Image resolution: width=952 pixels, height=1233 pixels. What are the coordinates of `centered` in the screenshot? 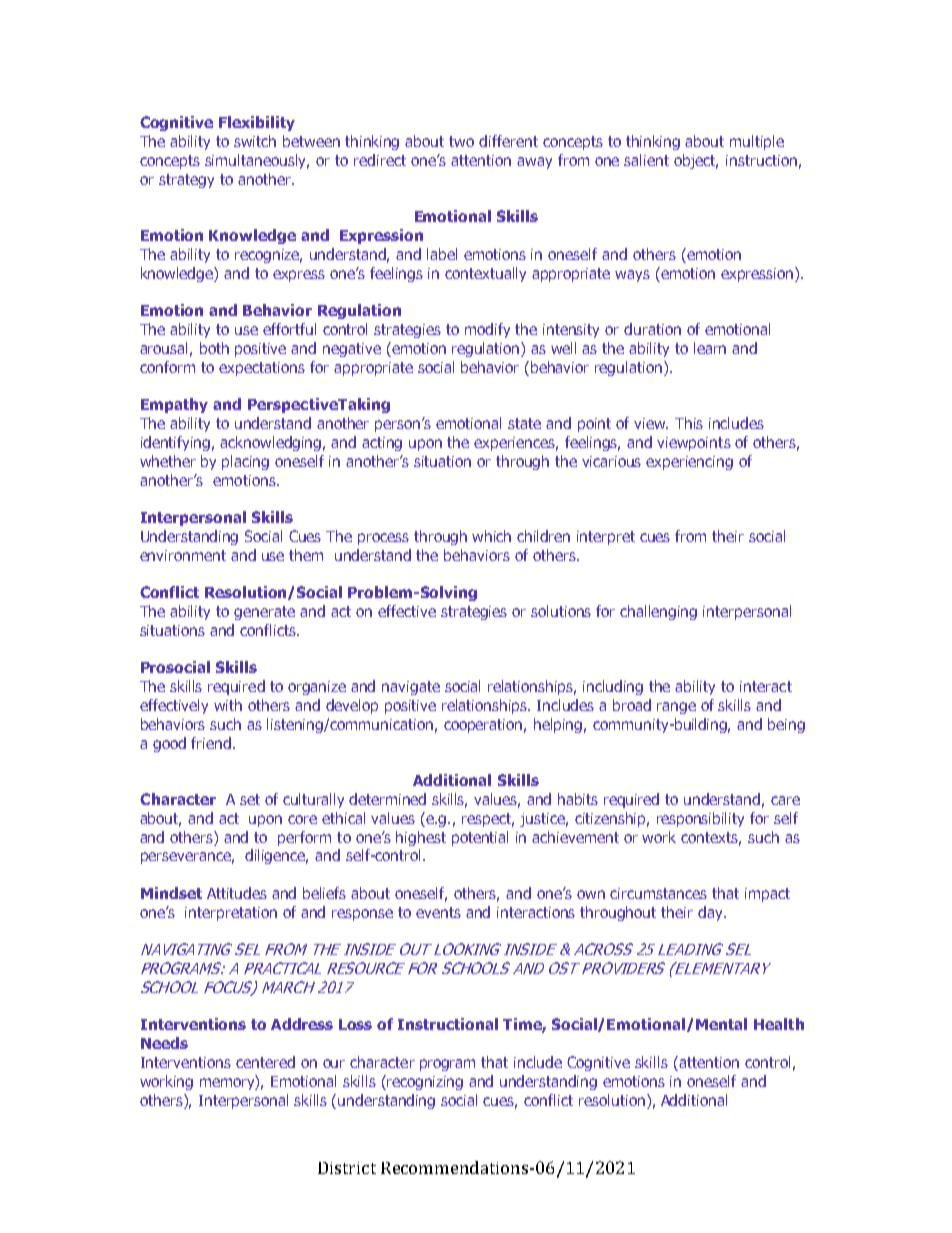 It's located at (265, 1062).
